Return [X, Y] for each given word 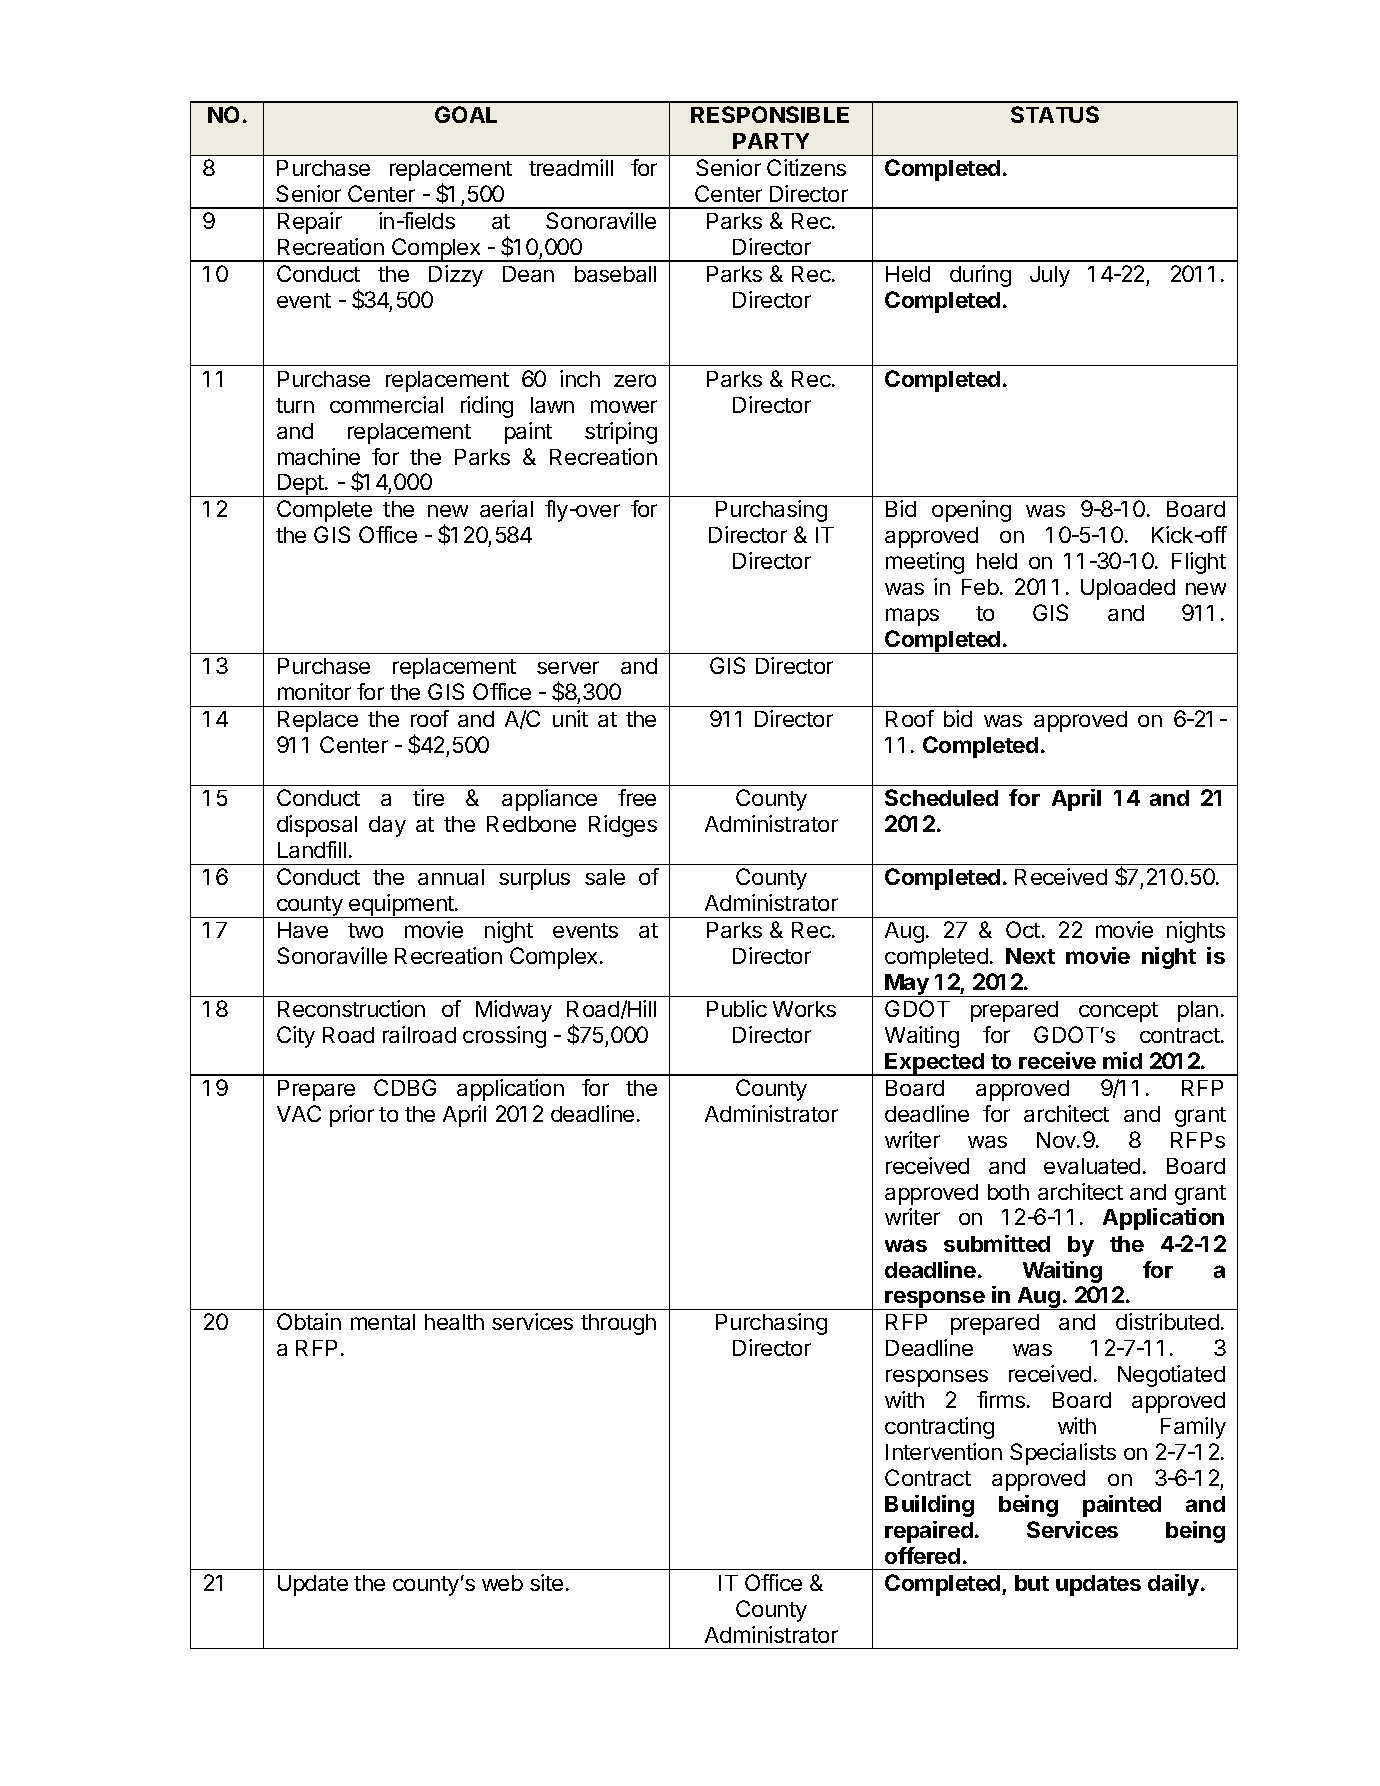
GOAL [466, 114]
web [502, 1583]
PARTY [771, 141]
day [387, 826]
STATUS [1055, 114]
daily [1175, 1585]
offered [922, 1555]
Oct [1023, 929]
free [637, 797]
